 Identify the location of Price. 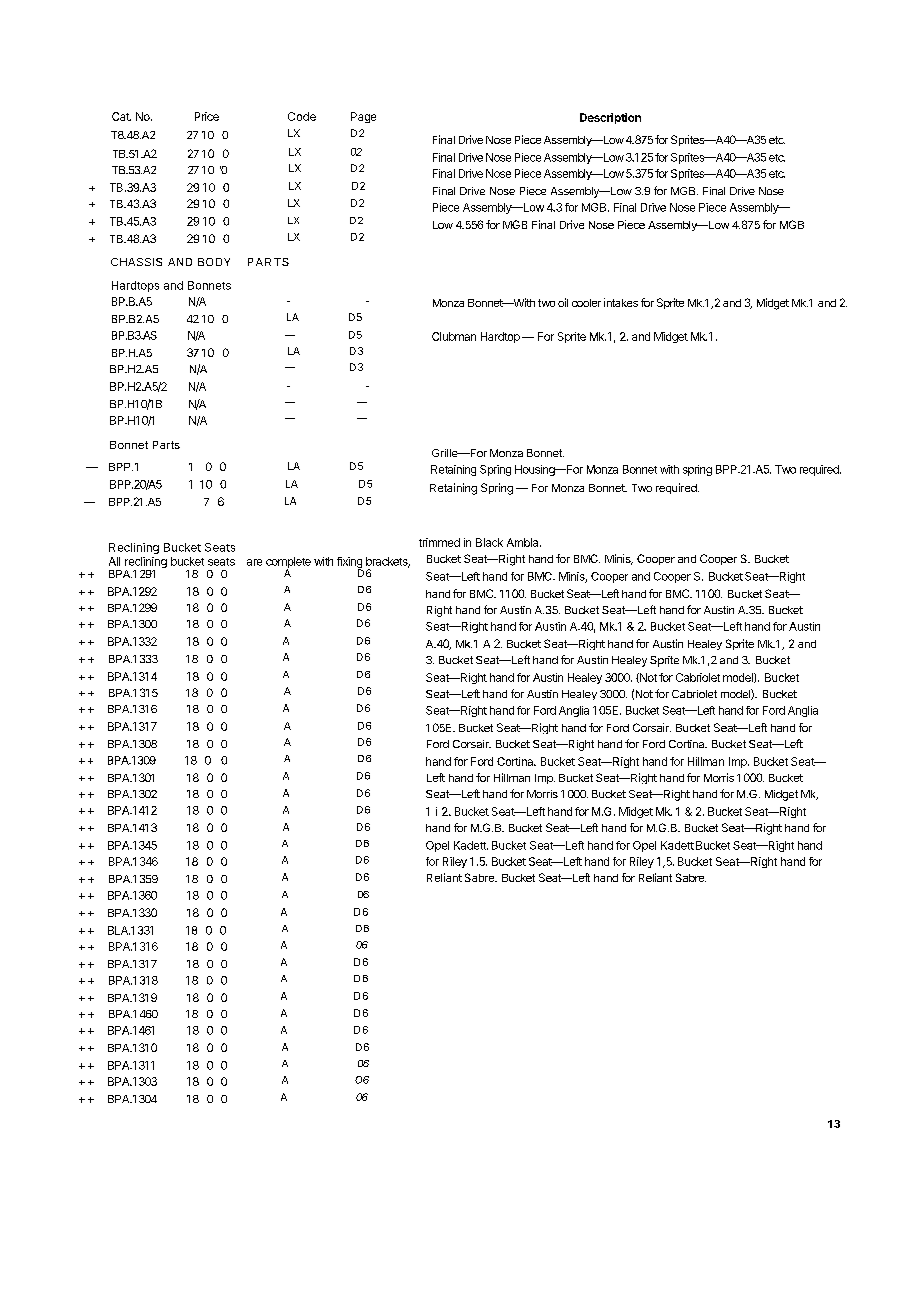
(207, 116).
